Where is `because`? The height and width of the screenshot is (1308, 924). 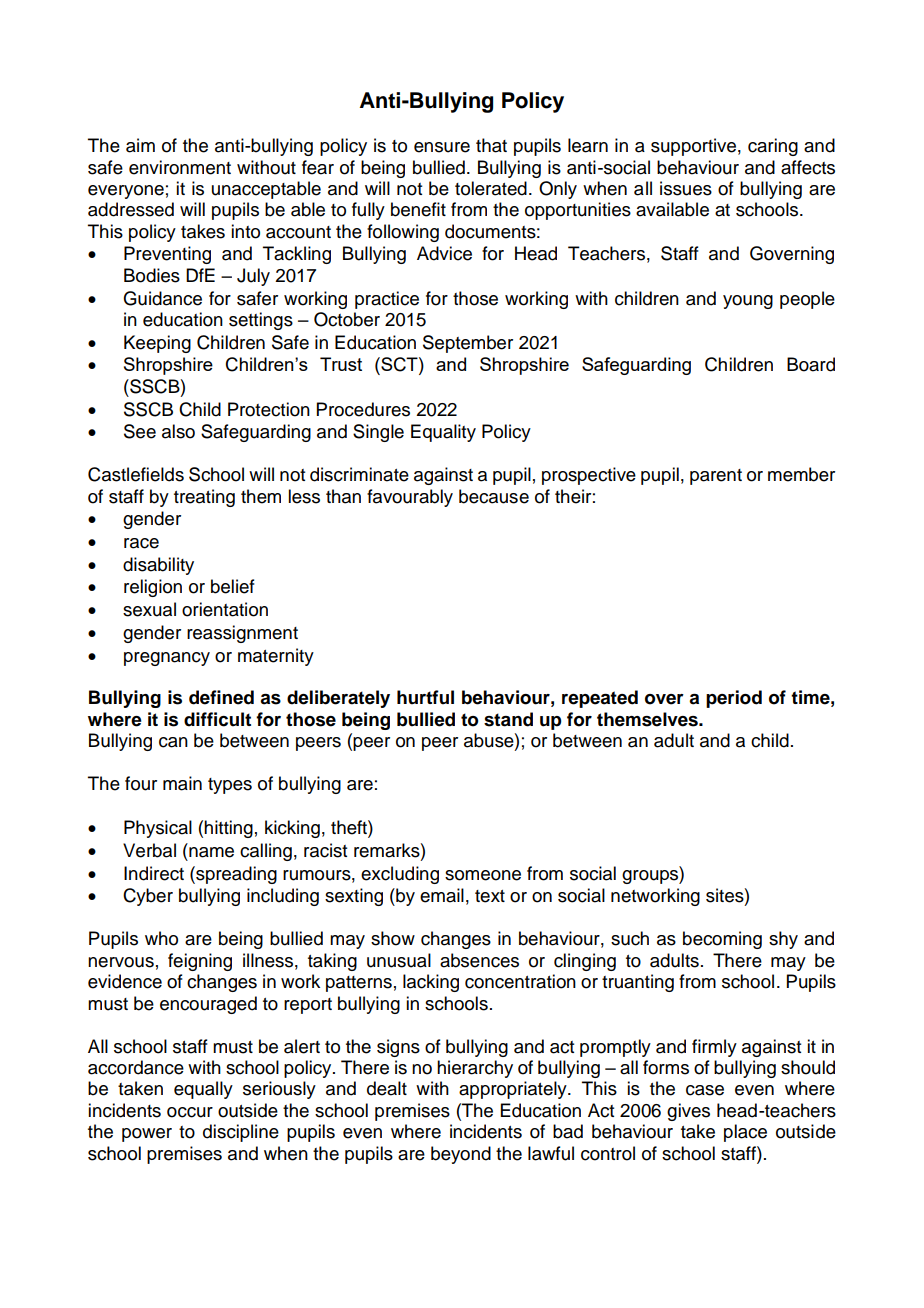 because is located at coordinates (494, 496).
